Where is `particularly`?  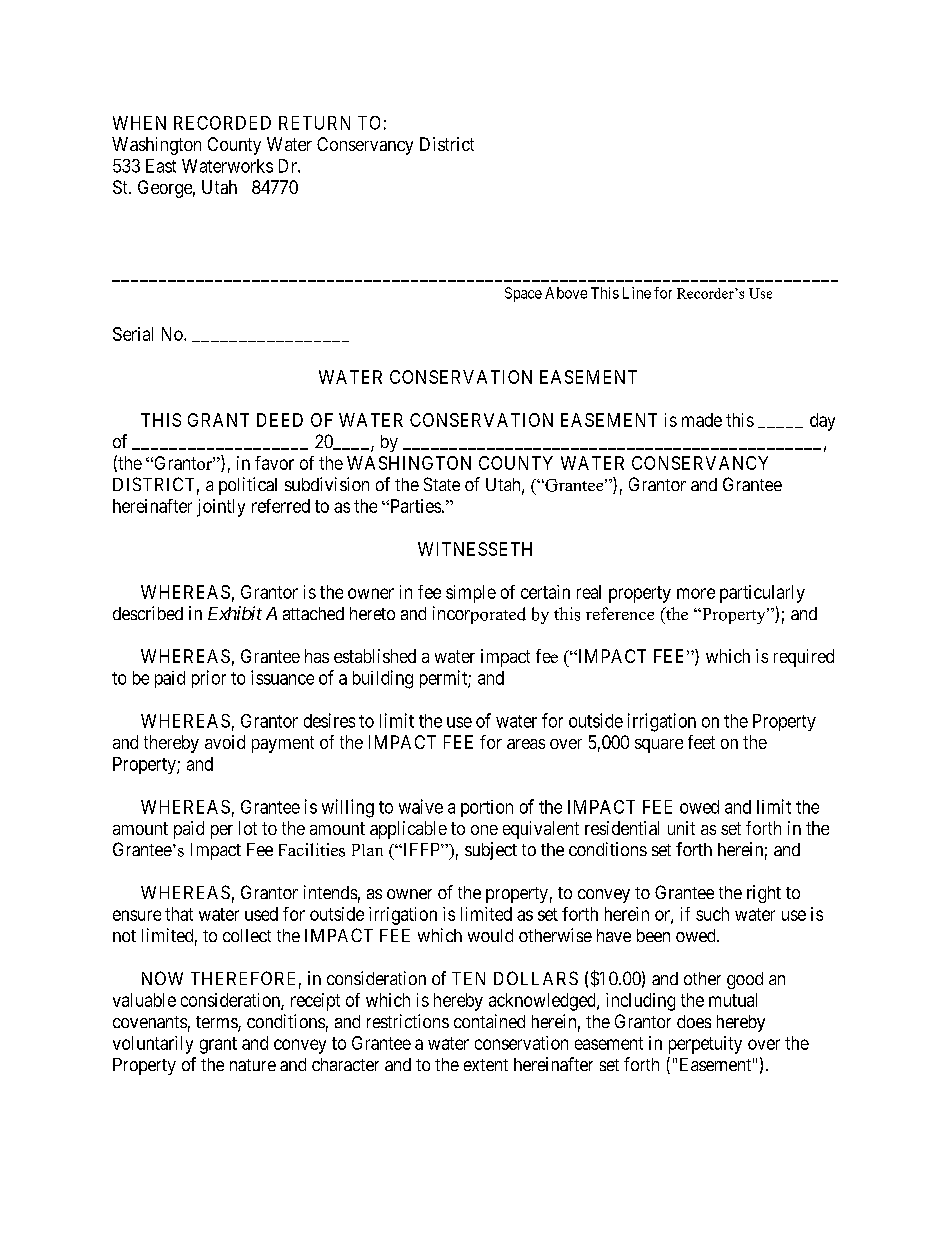
particularly is located at coordinates (762, 594).
